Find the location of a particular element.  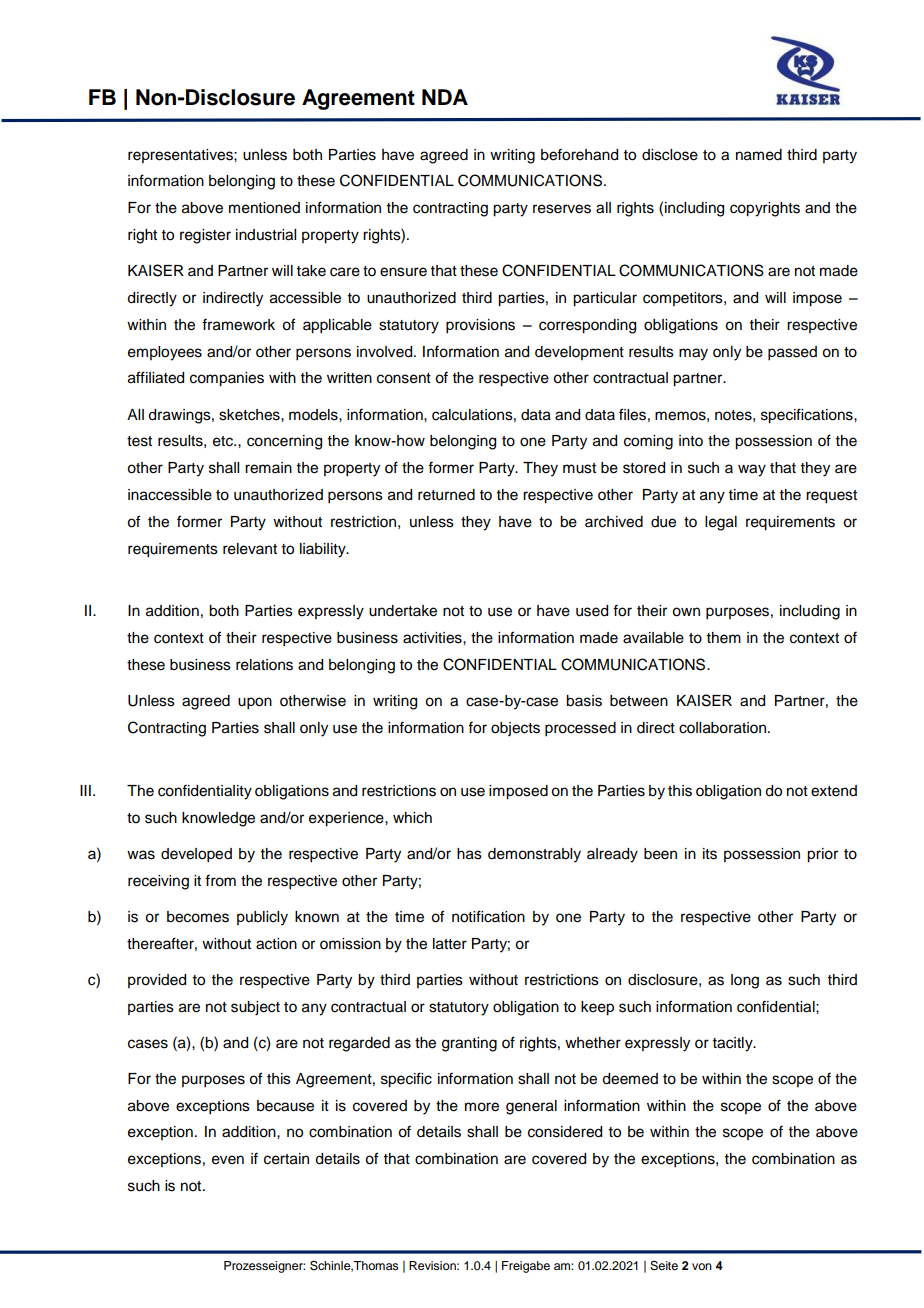

named is located at coordinates (759, 155).
